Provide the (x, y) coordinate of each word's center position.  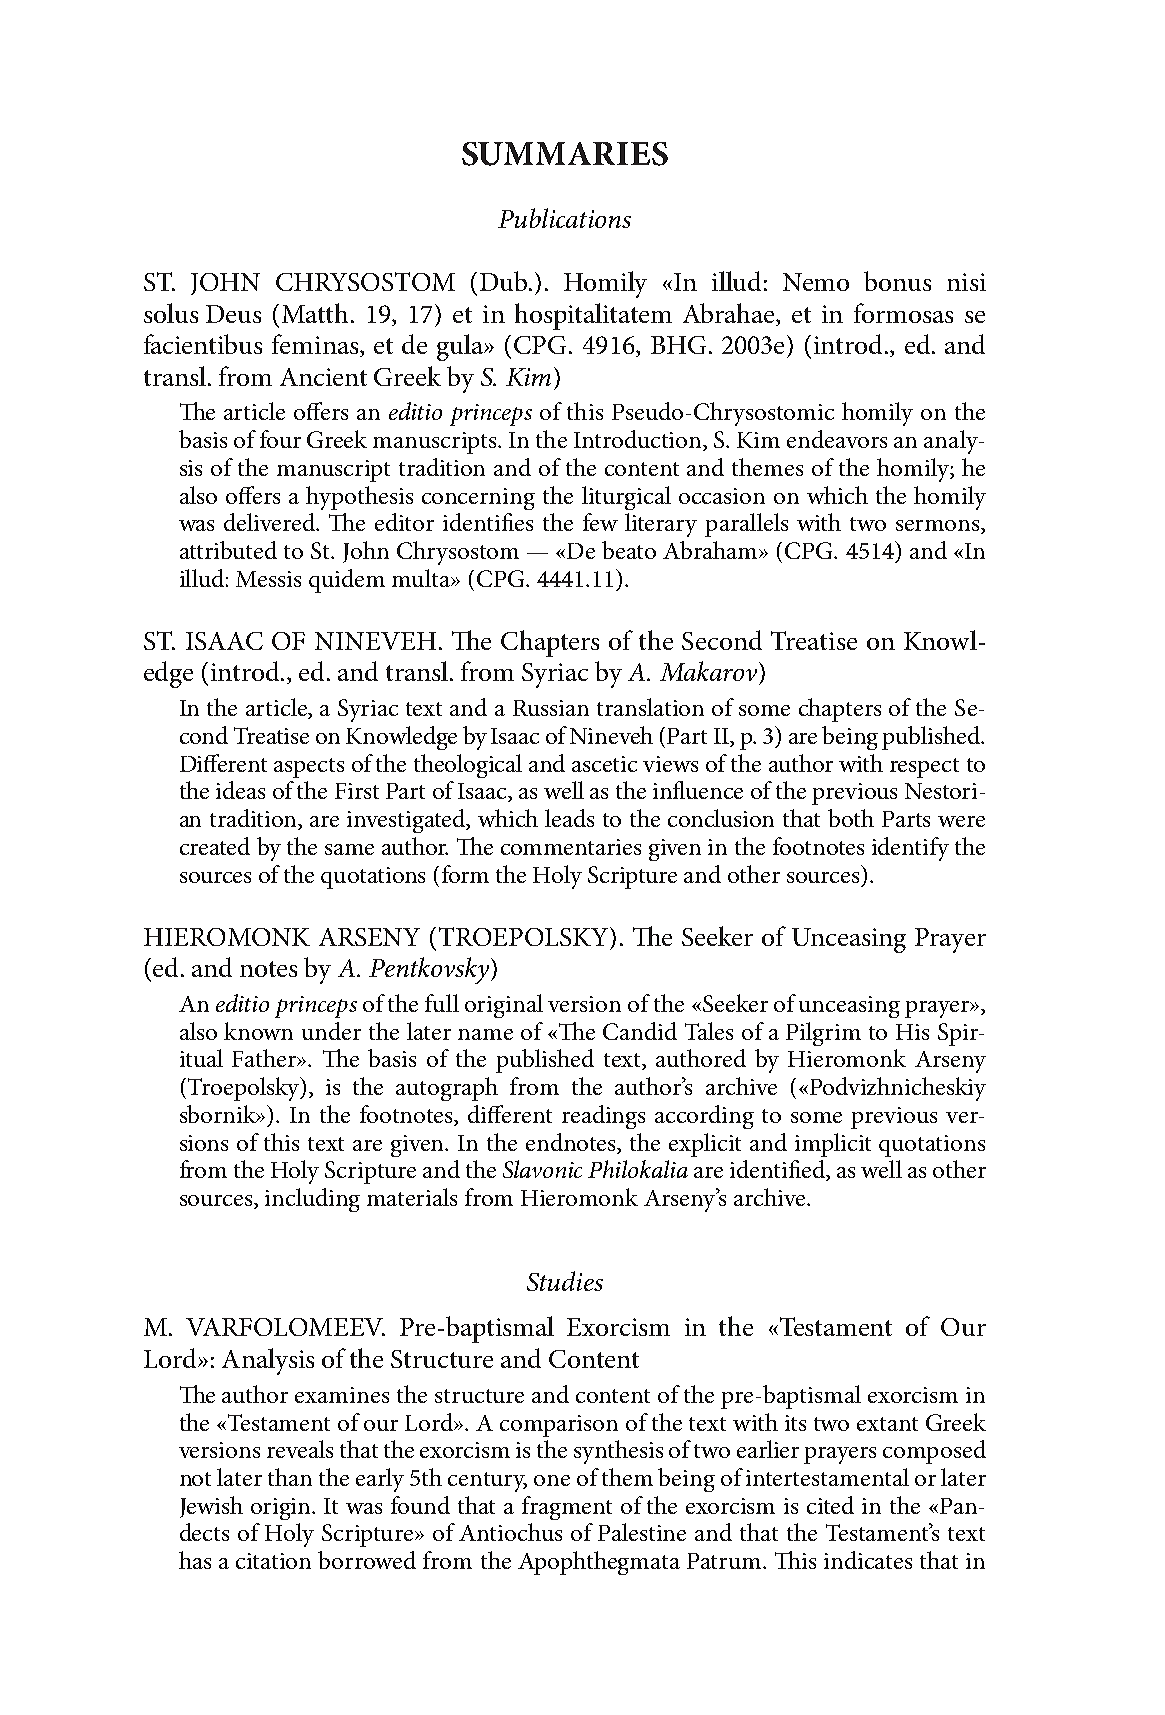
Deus (233, 314)
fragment (567, 1508)
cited (830, 1505)
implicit (833, 1145)
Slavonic (542, 1169)
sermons (939, 527)
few (600, 522)
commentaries (571, 847)
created (215, 846)
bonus (897, 281)
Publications (564, 218)
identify (910, 849)
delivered (271, 522)
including (312, 1200)
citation (273, 1561)
